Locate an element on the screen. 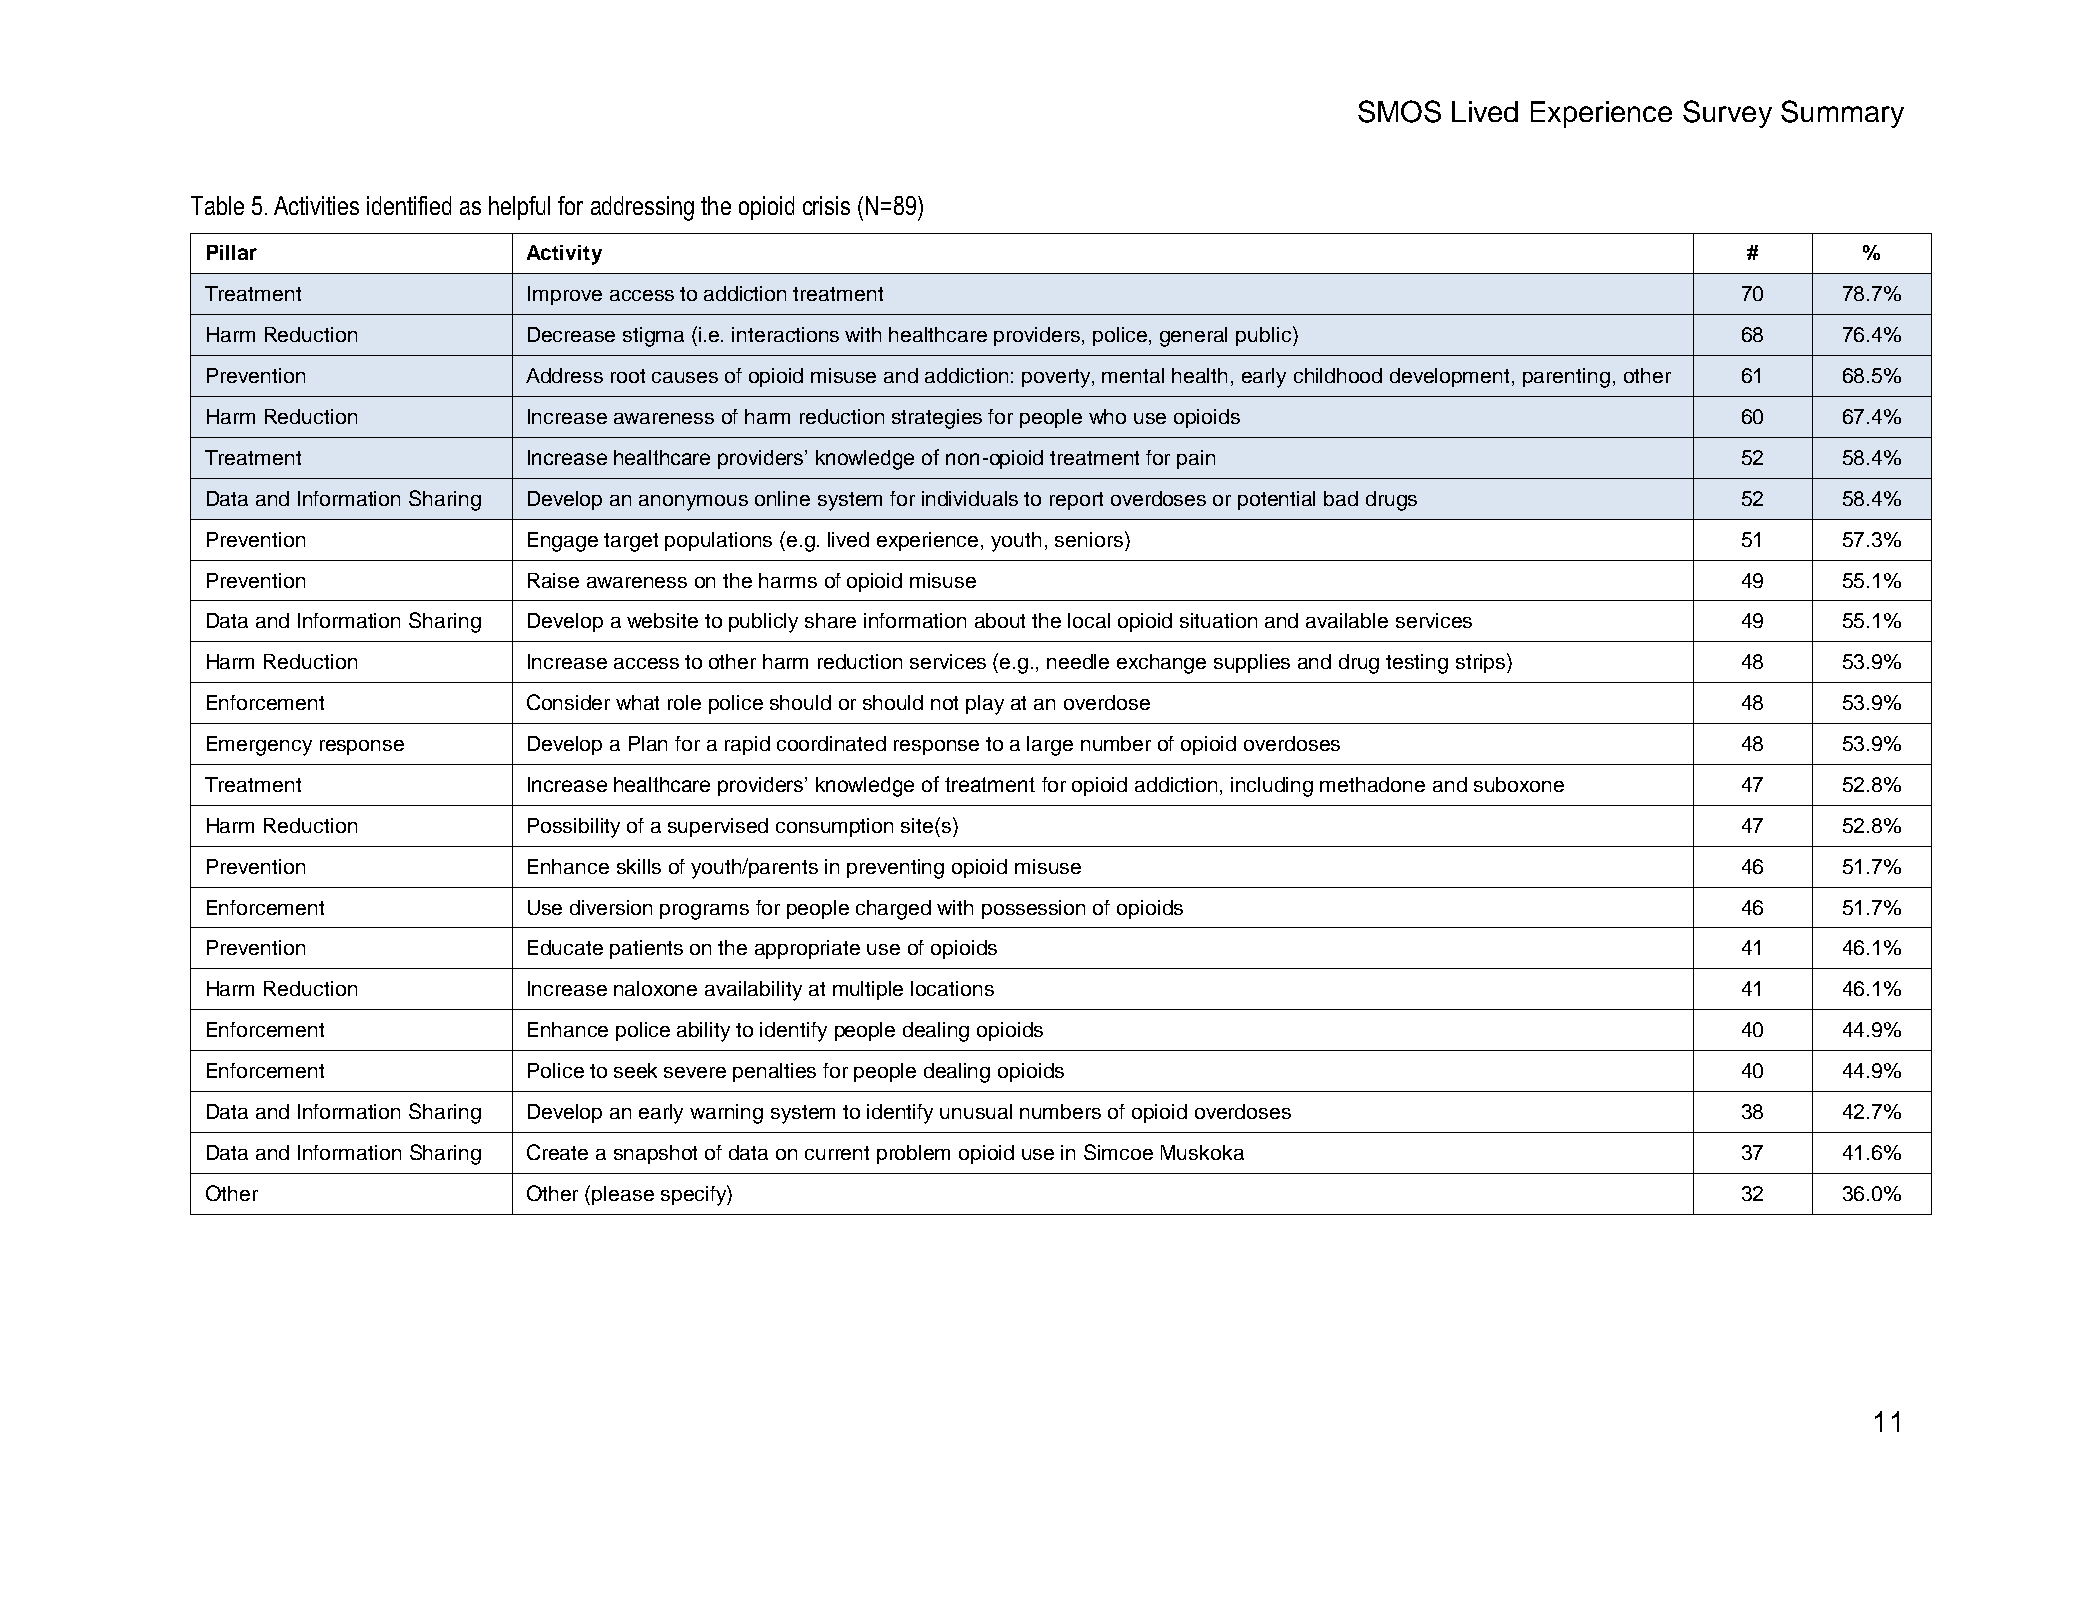  poverty is located at coordinates (1057, 378).
